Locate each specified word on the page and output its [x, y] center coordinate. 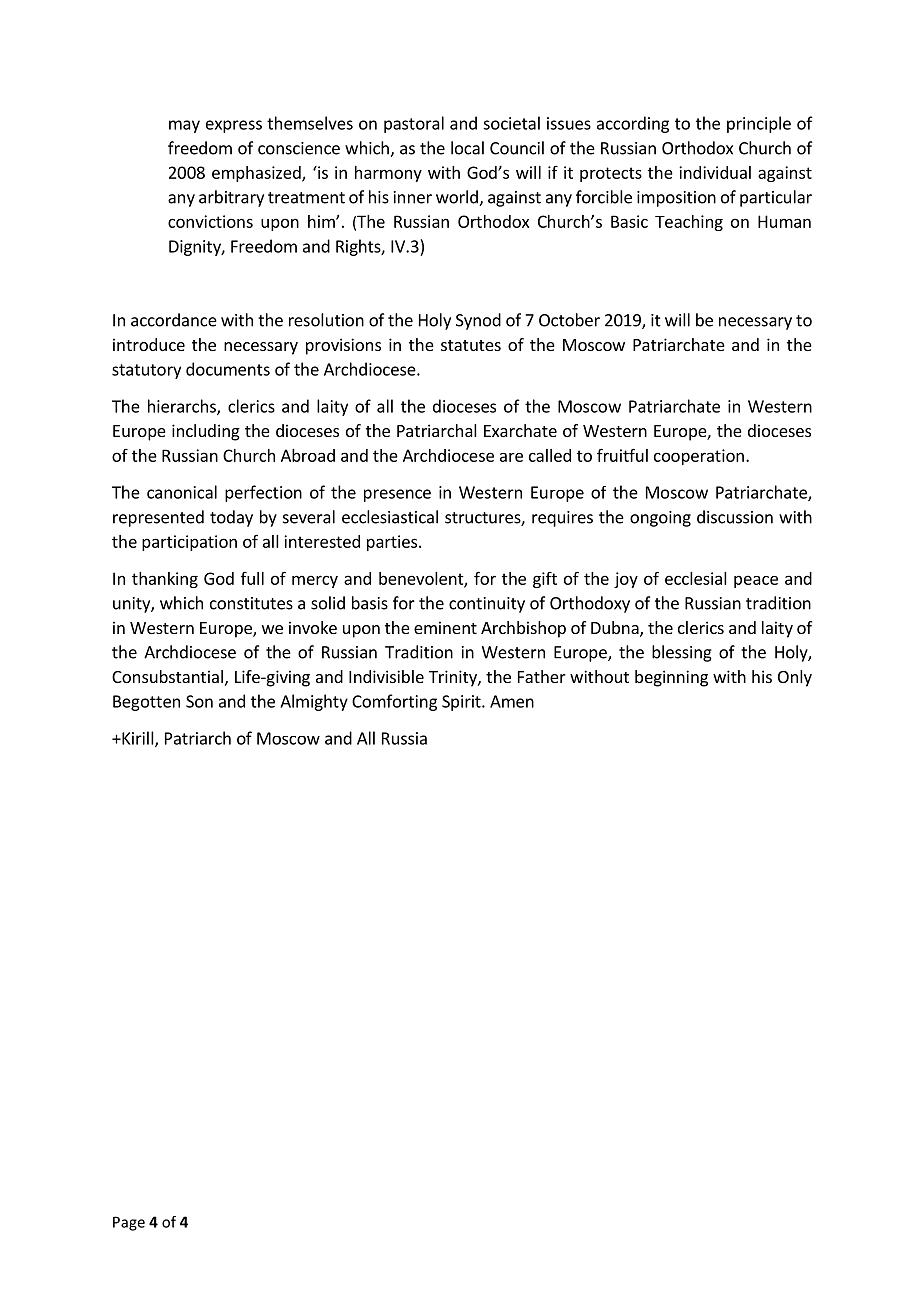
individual [715, 172]
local [467, 148]
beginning [671, 678]
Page [129, 1223]
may [184, 126]
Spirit [462, 703]
